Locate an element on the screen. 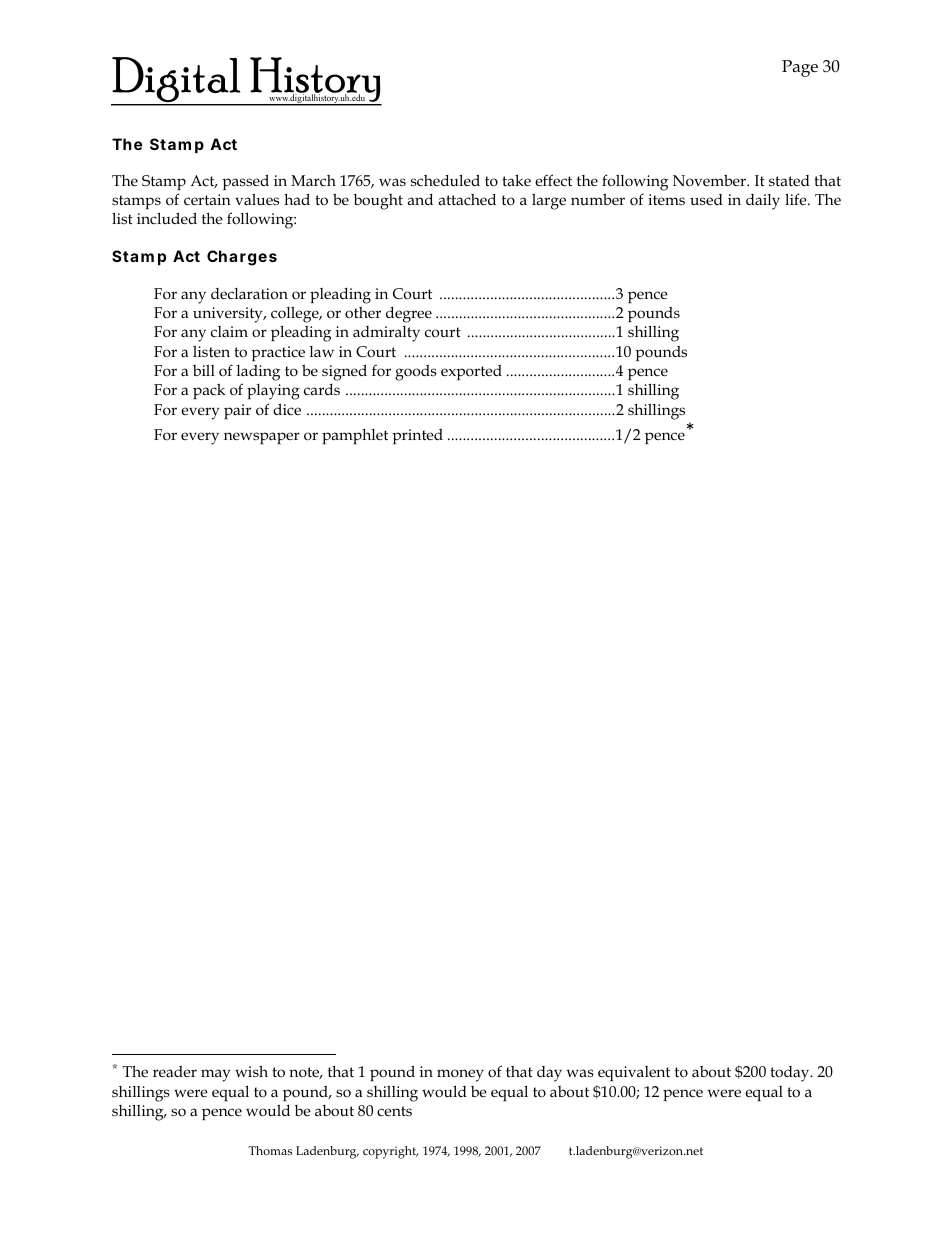 Image resolution: width=952 pixels, height=1233 pixels. passed is located at coordinates (245, 182).
